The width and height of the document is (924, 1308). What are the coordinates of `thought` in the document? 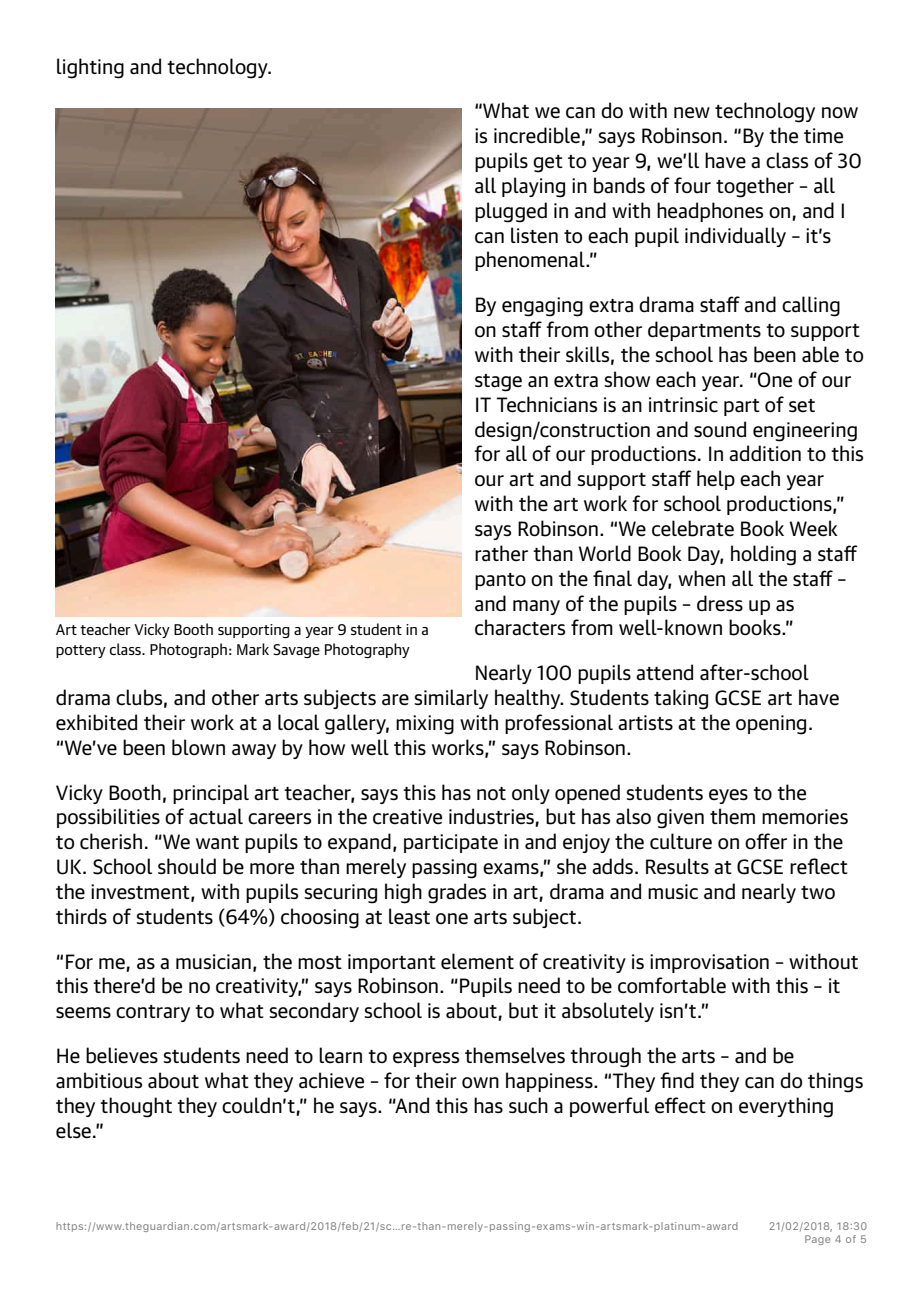 It's located at (136, 1107).
